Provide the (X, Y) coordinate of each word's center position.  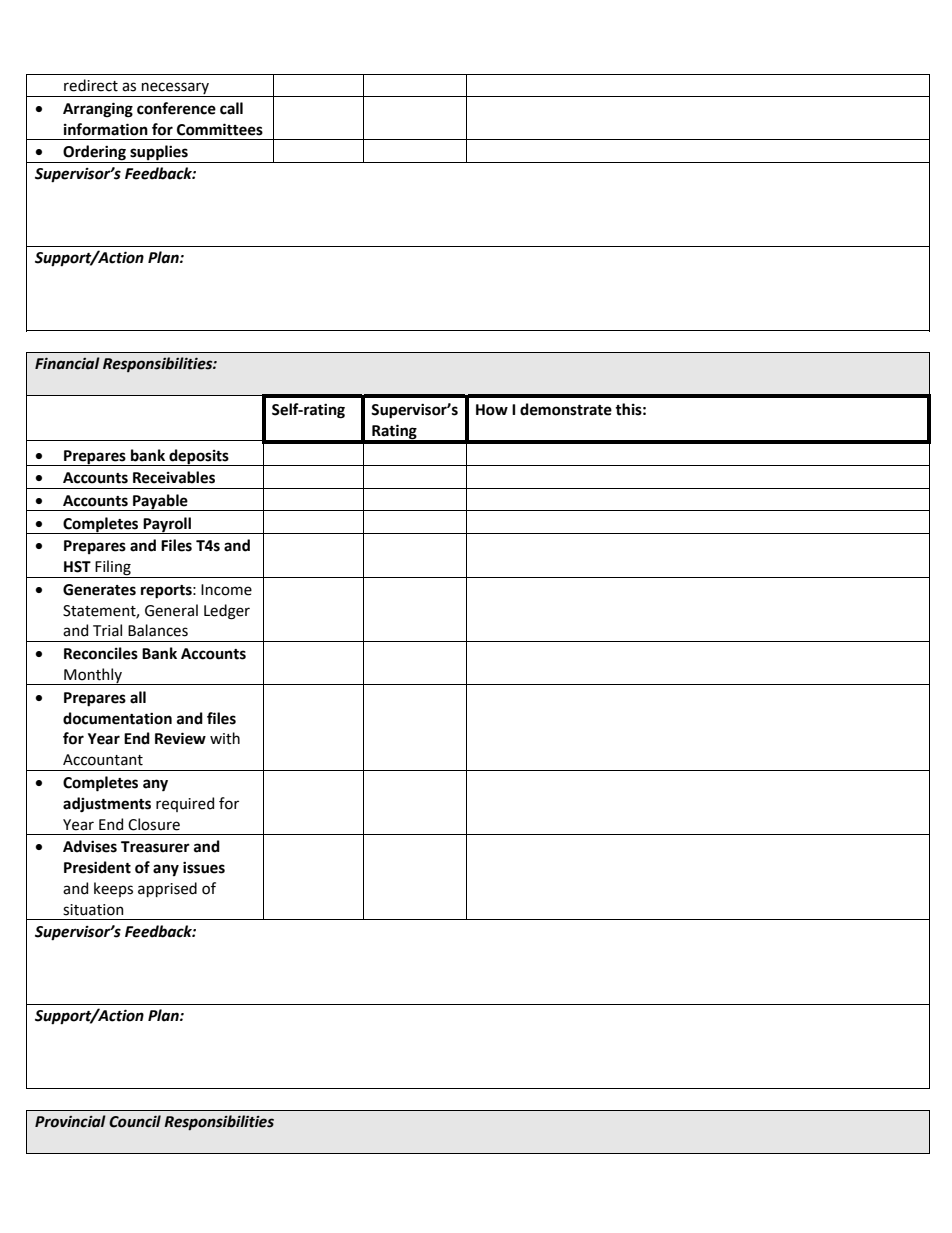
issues (204, 868)
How (492, 410)
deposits (199, 457)
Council (135, 1121)
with (225, 738)
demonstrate (566, 409)
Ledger (227, 612)
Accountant (103, 760)
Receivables (174, 477)
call (231, 108)
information (106, 129)
